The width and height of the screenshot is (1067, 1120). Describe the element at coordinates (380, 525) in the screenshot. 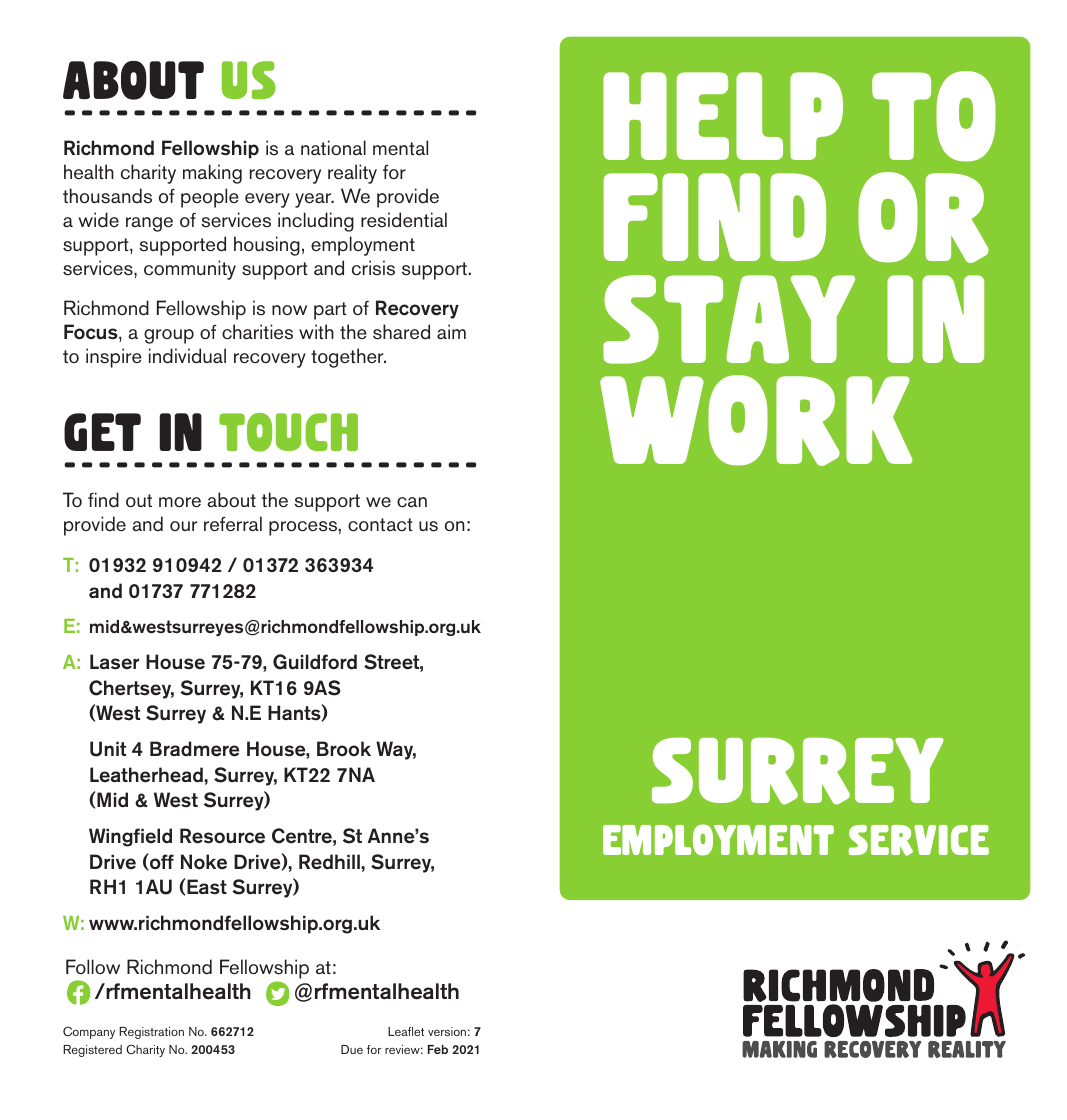

I see `contact` at that location.
